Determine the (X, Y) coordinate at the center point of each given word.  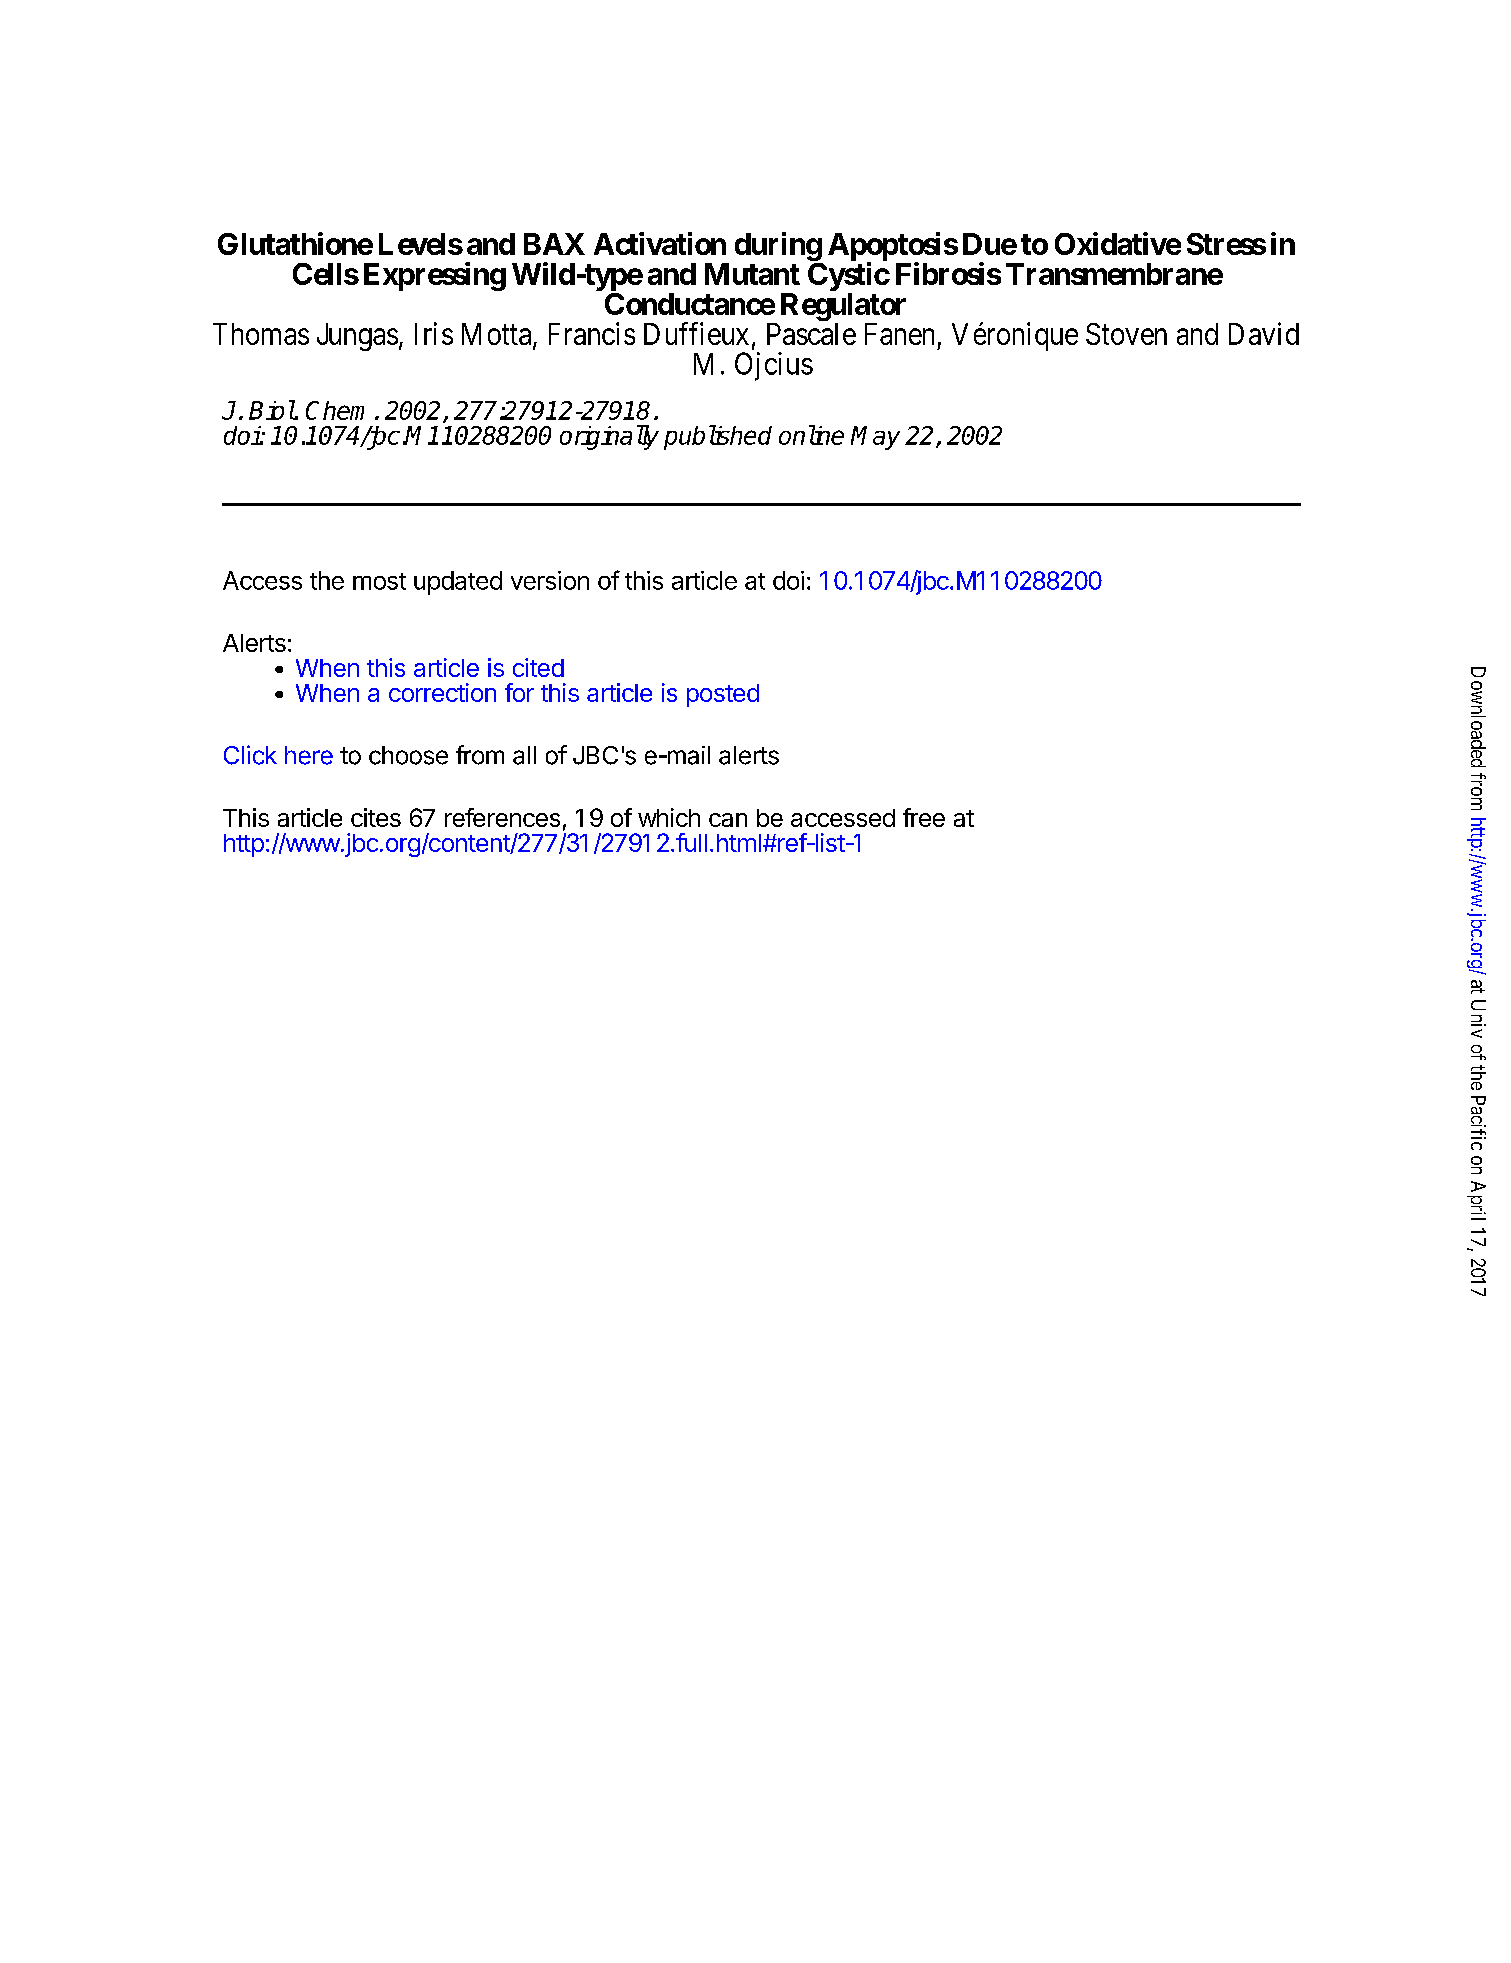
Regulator (843, 307)
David (1264, 333)
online (811, 435)
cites (376, 817)
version (550, 580)
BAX (554, 244)
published (718, 437)
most (379, 581)
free (924, 817)
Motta (498, 335)
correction (442, 692)
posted (723, 695)
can (728, 820)
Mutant (752, 274)
